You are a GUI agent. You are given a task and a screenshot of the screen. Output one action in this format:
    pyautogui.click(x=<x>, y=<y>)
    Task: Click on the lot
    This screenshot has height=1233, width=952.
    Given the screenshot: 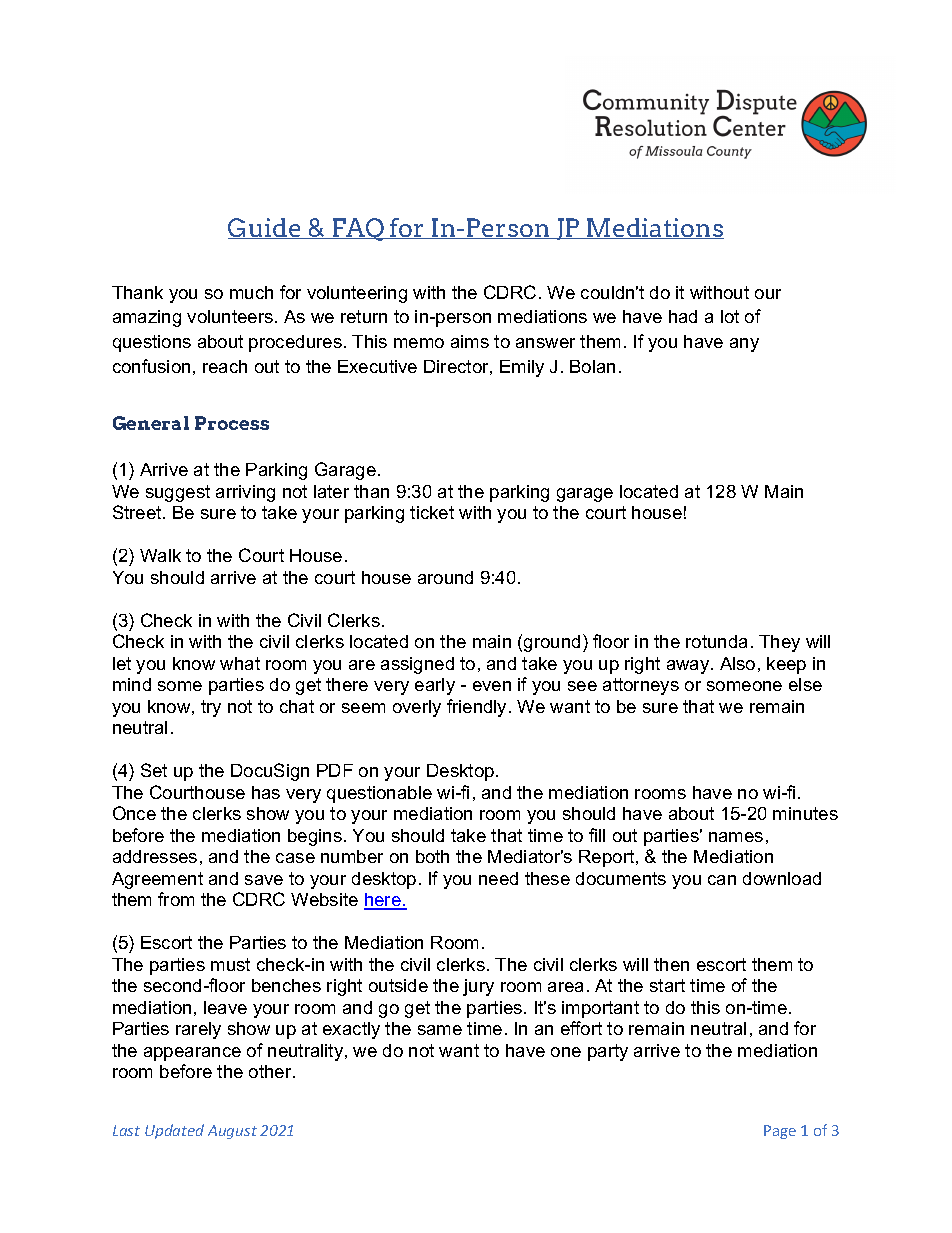 What is the action you would take?
    pyautogui.click(x=730, y=316)
